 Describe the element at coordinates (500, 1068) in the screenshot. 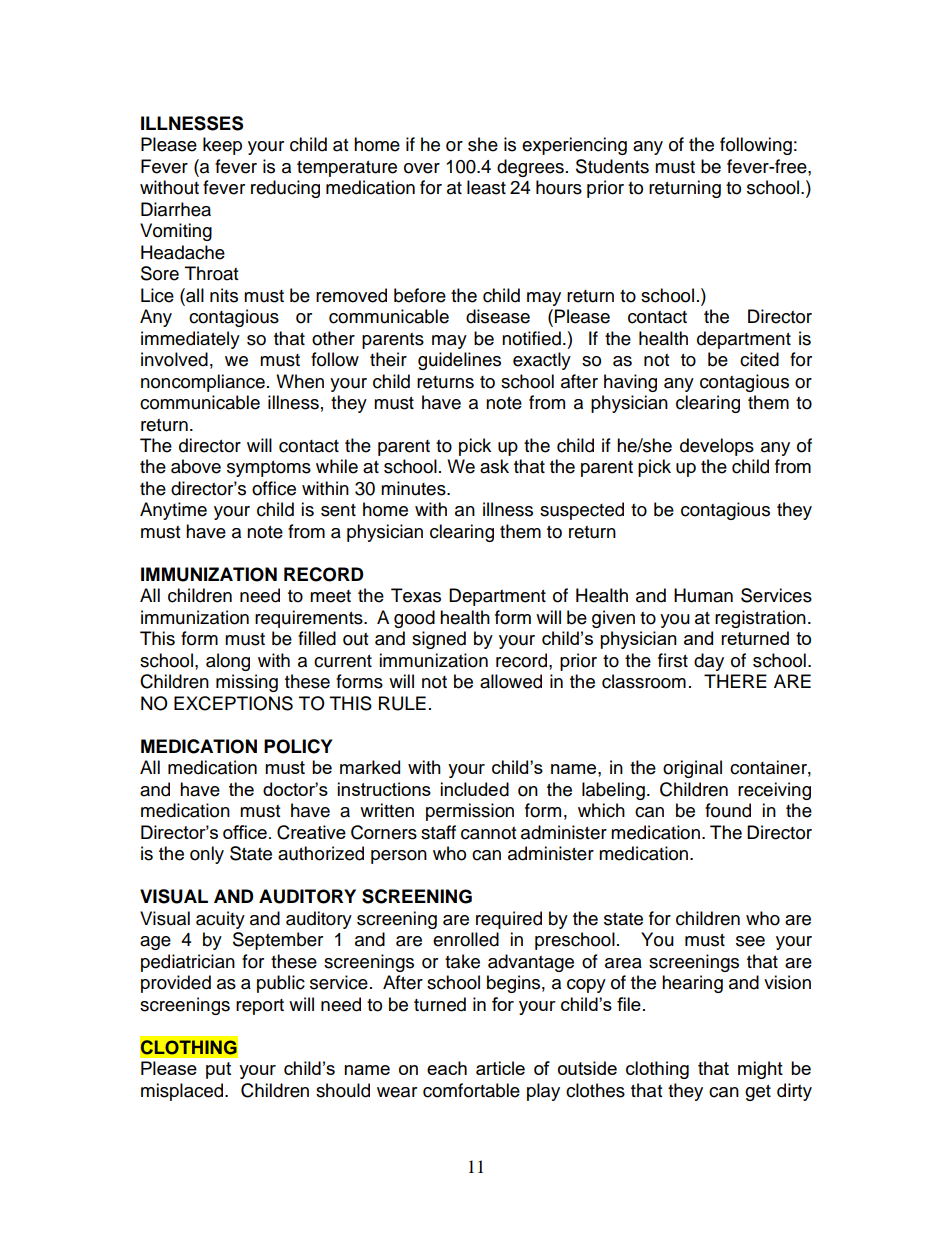

I see `article` at that location.
